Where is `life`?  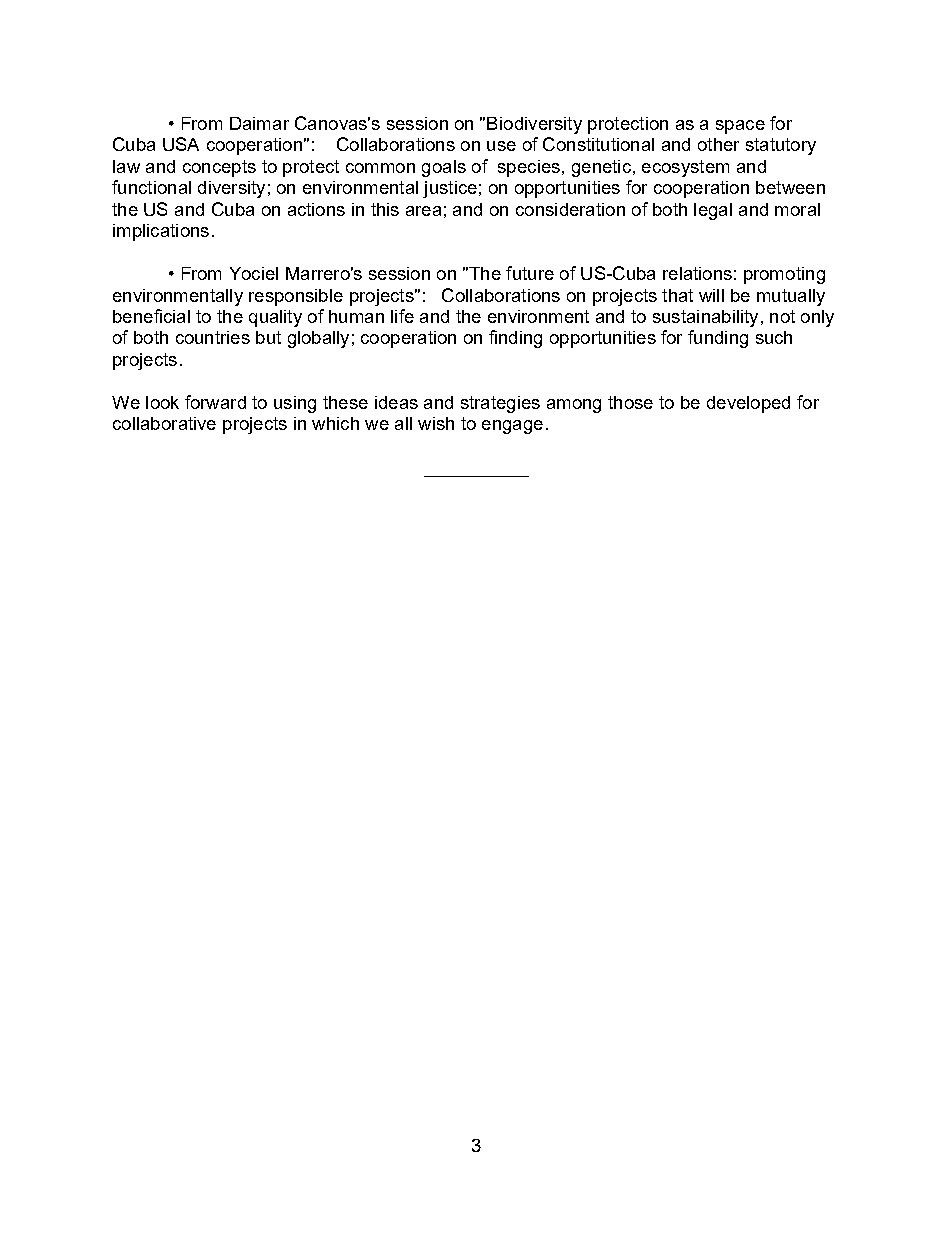 life is located at coordinates (402, 316).
